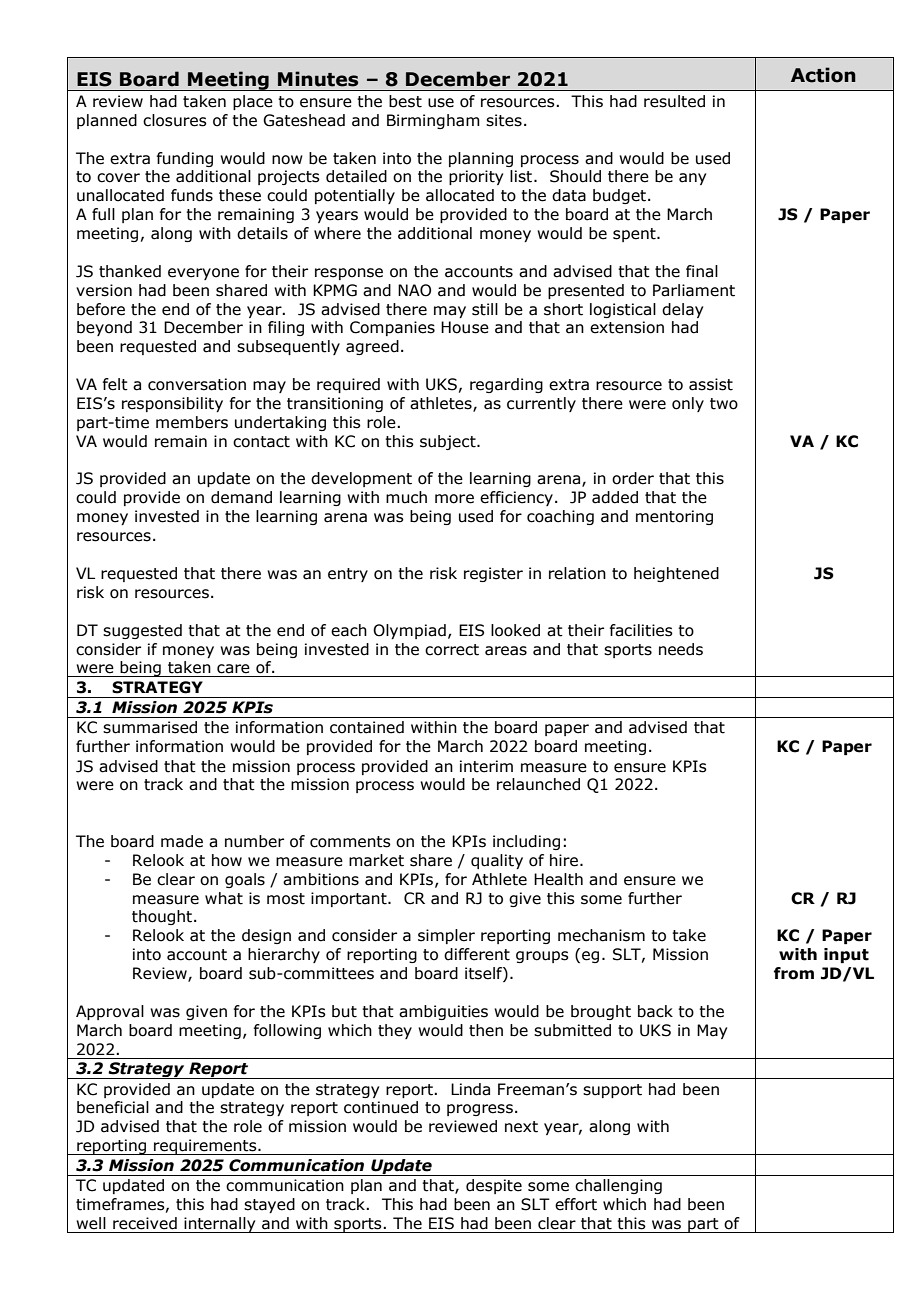 The image size is (924, 1308). What do you see at coordinates (220, 1225) in the document?
I see `internally` at bounding box center [220, 1225].
